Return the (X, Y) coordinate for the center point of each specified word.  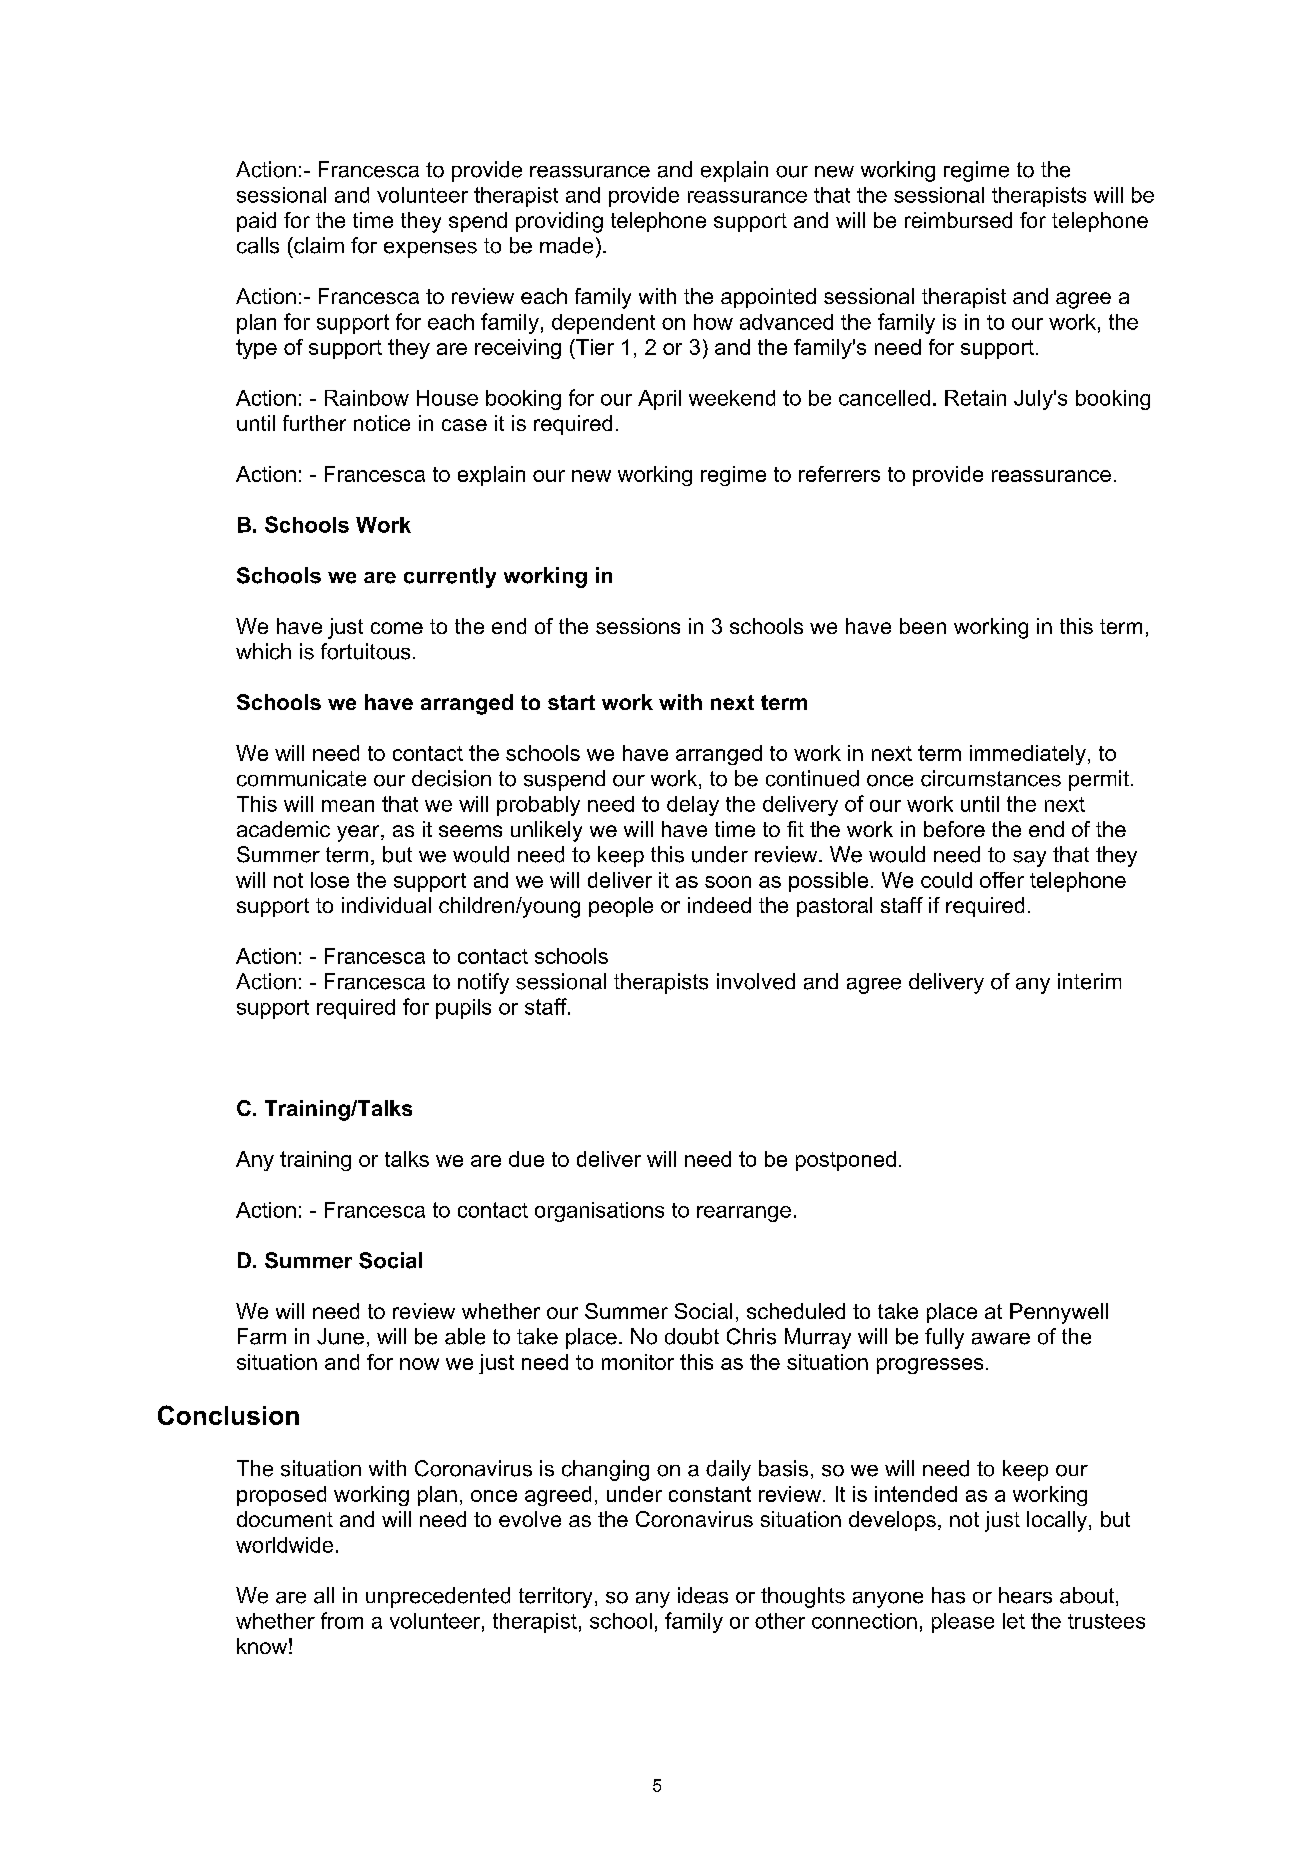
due (526, 1159)
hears (1025, 1595)
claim (318, 245)
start (571, 702)
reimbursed (958, 220)
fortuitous (365, 651)
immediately (1028, 755)
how (713, 322)
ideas (703, 1595)
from (342, 1620)
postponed (846, 1161)
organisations (599, 1212)
